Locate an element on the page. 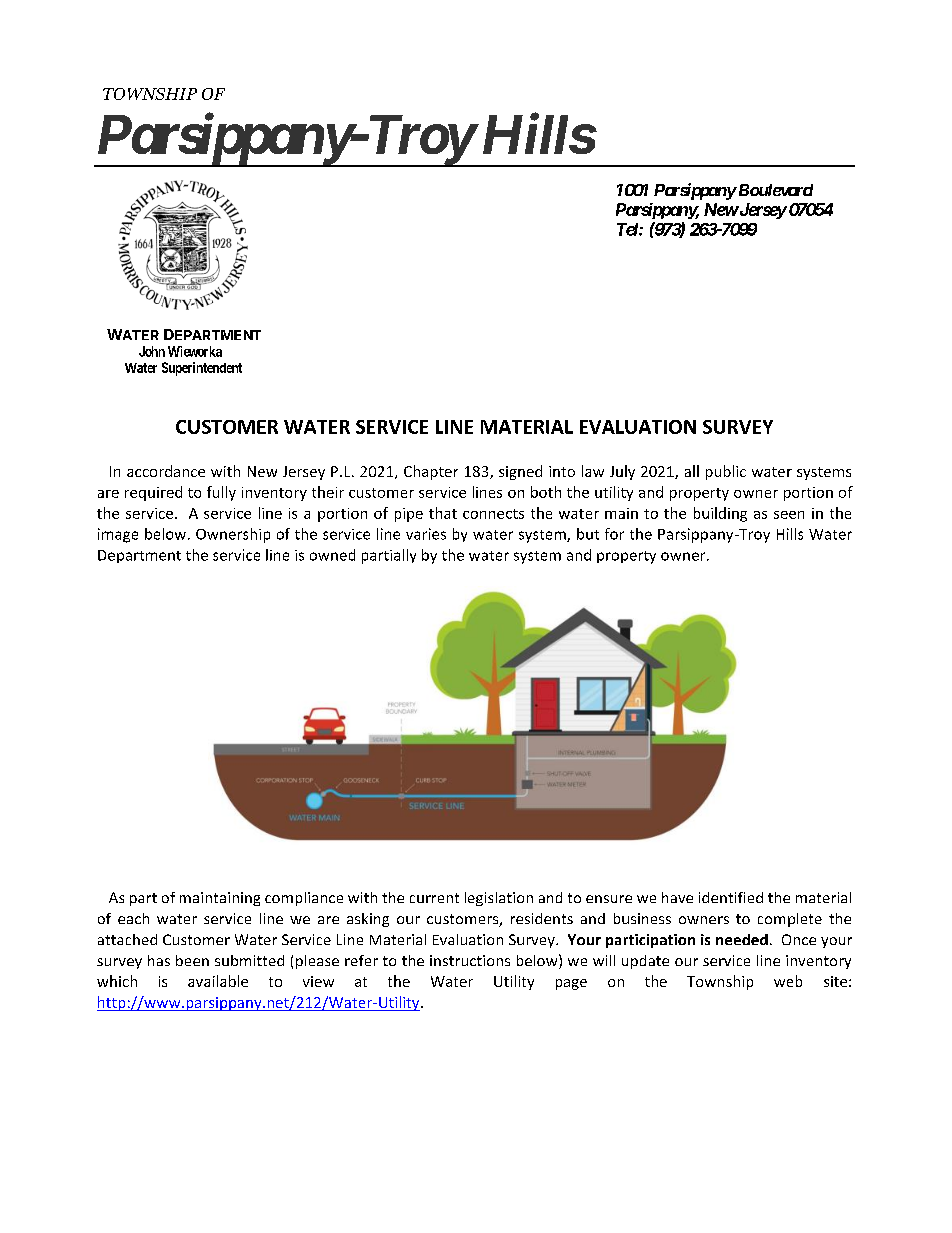  Superintendent is located at coordinates (202, 369).
